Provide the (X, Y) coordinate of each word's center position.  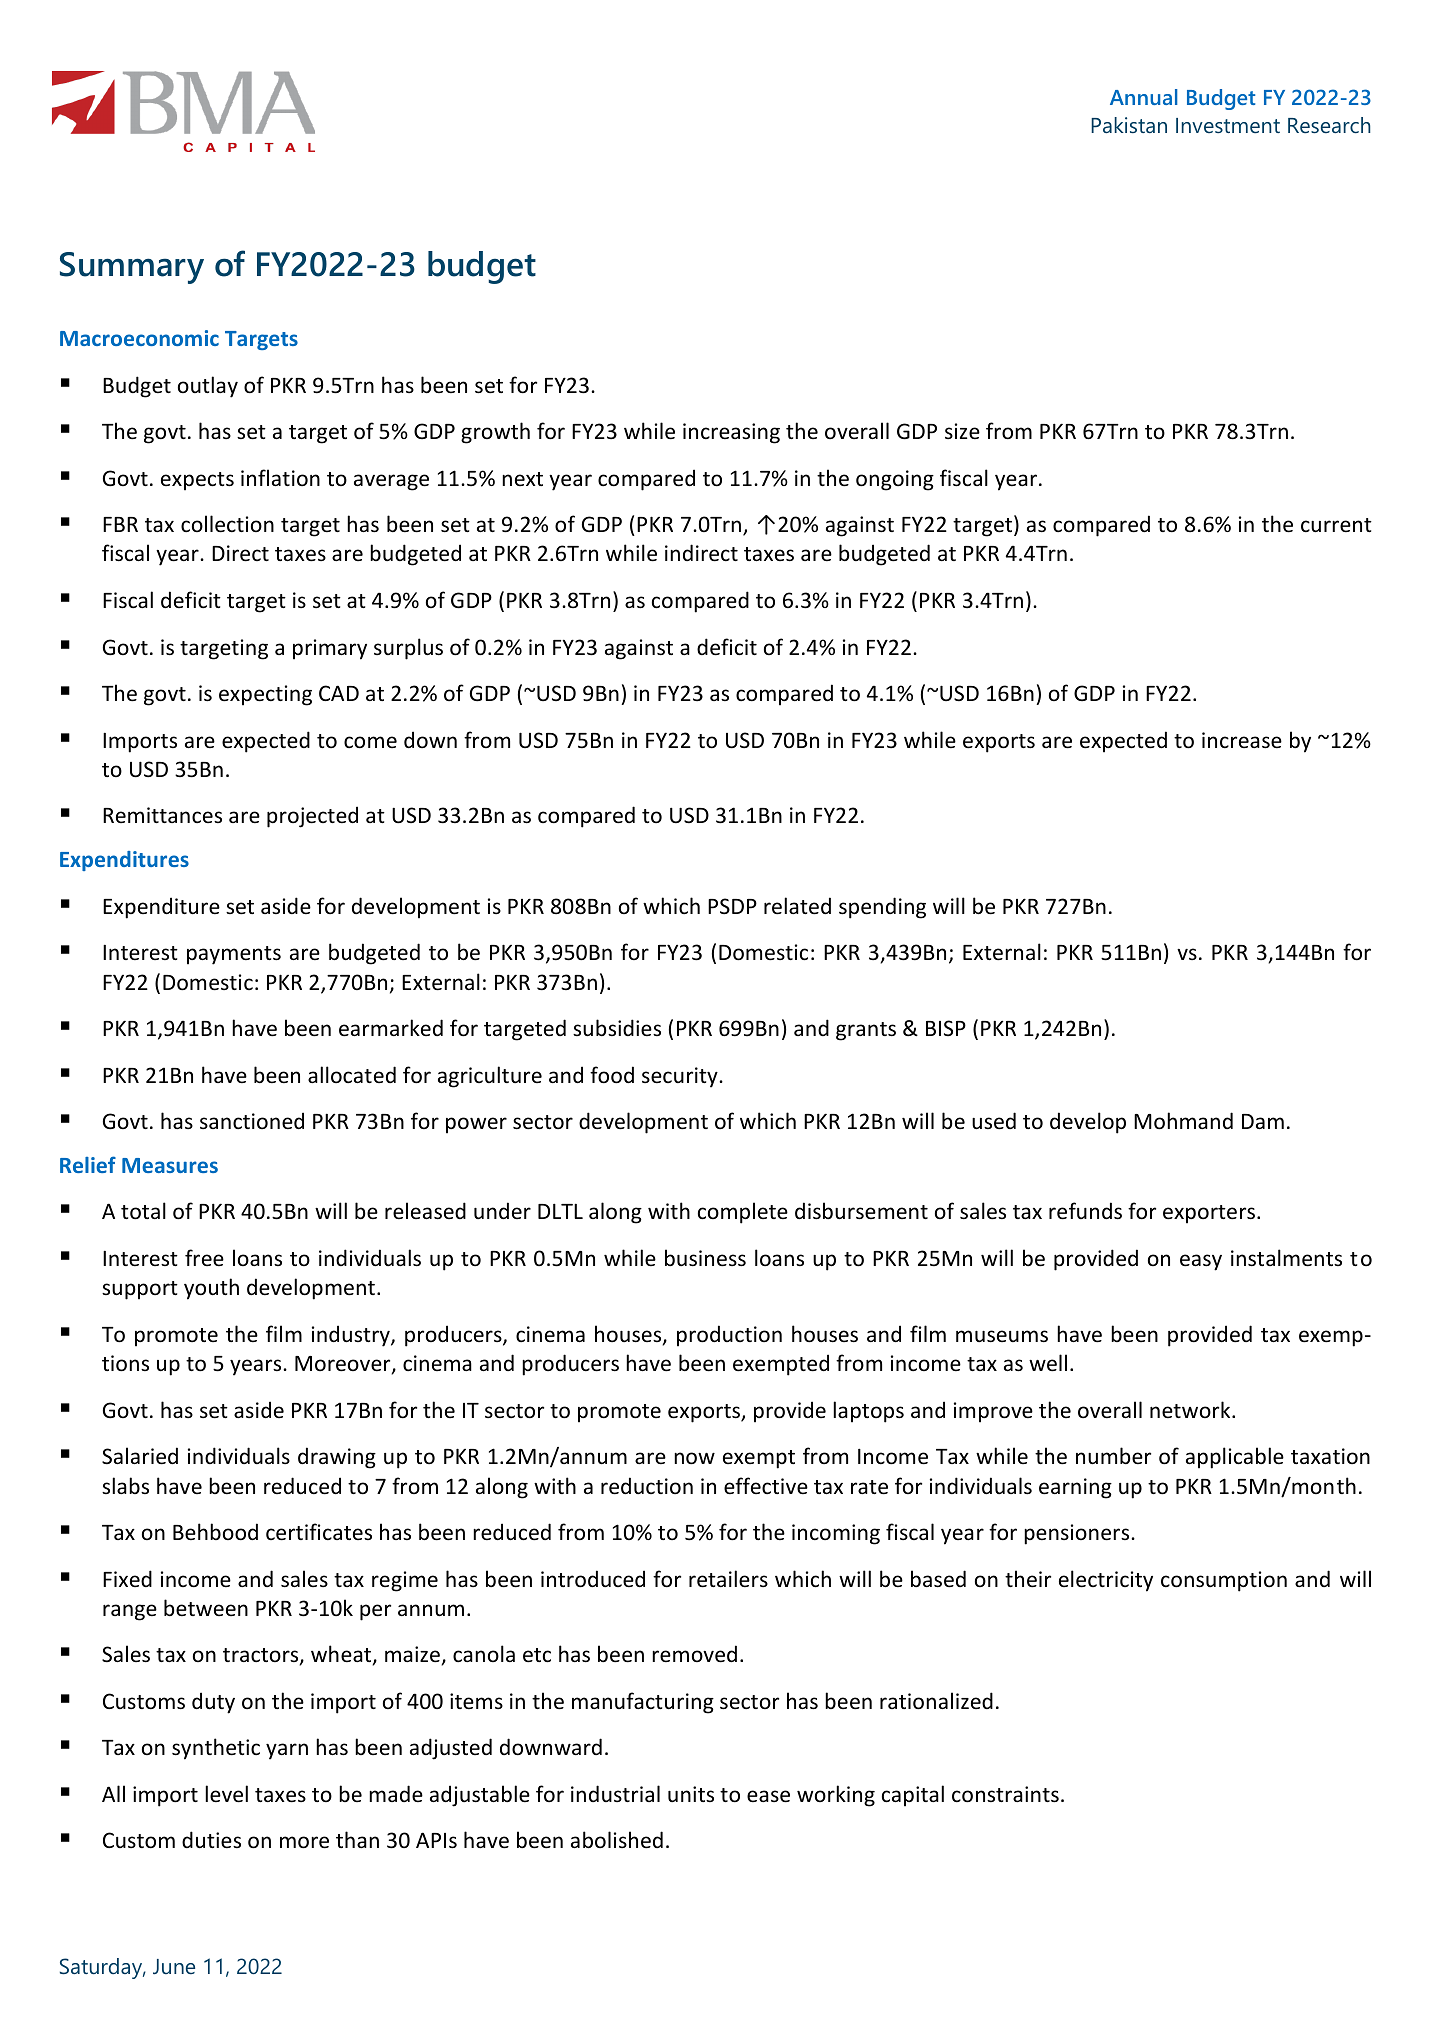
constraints (1005, 1794)
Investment (1228, 125)
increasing (731, 433)
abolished (617, 1840)
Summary (132, 268)
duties (211, 1840)
